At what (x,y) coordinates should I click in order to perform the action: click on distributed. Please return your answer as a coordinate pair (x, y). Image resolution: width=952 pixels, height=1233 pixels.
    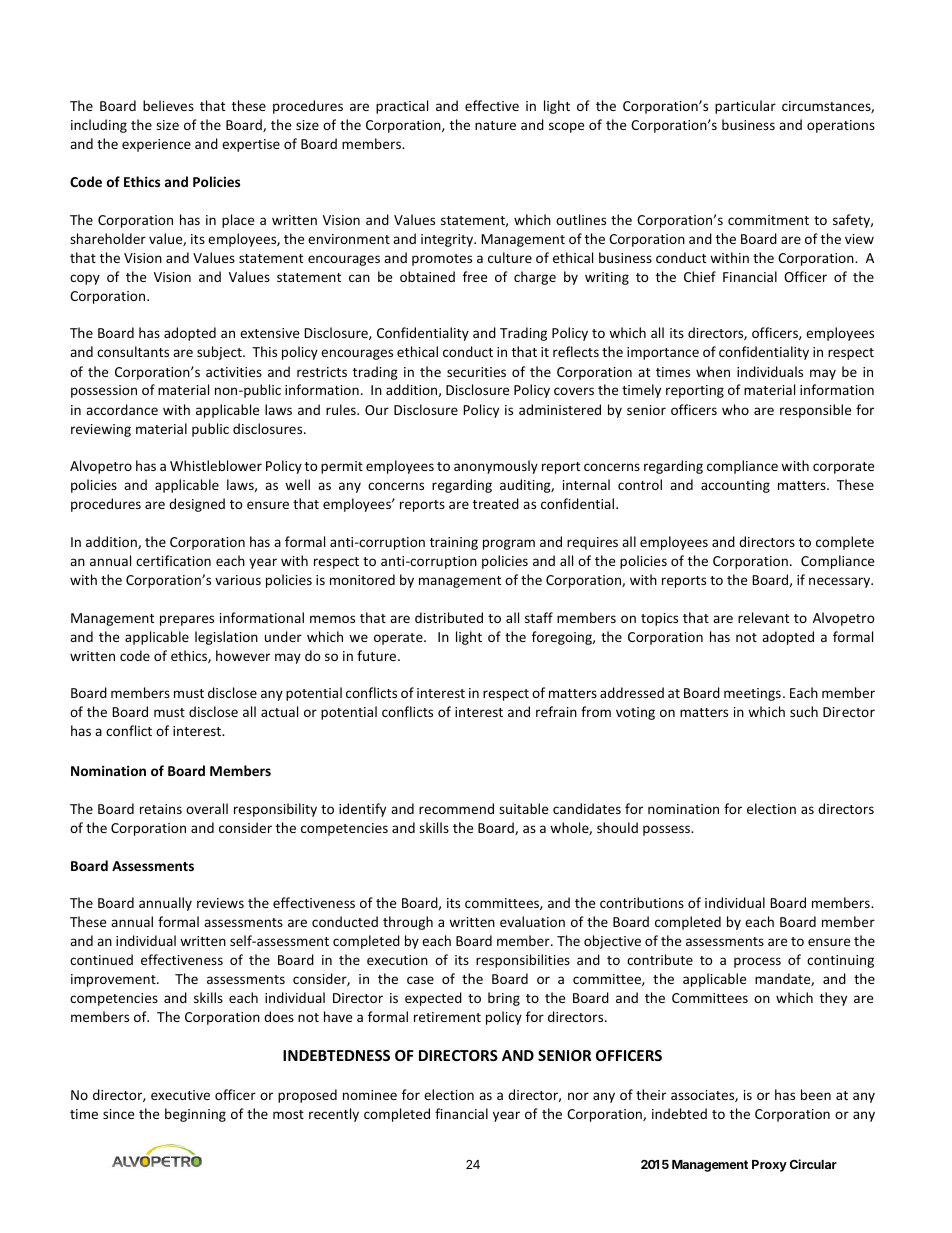
    Looking at the image, I should click on (449, 617).
